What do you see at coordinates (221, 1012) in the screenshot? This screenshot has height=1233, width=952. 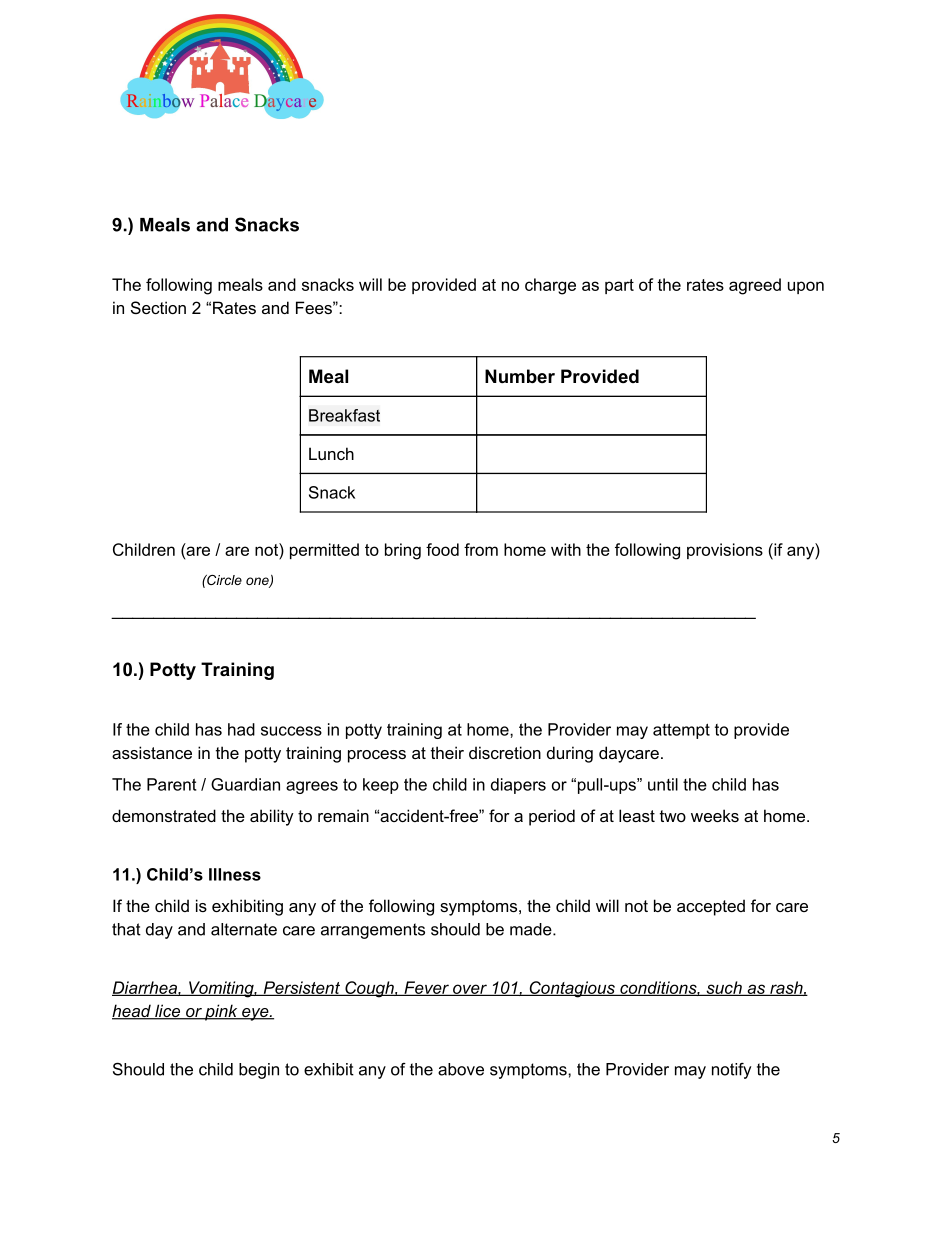 I see `pink` at bounding box center [221, 1012].
